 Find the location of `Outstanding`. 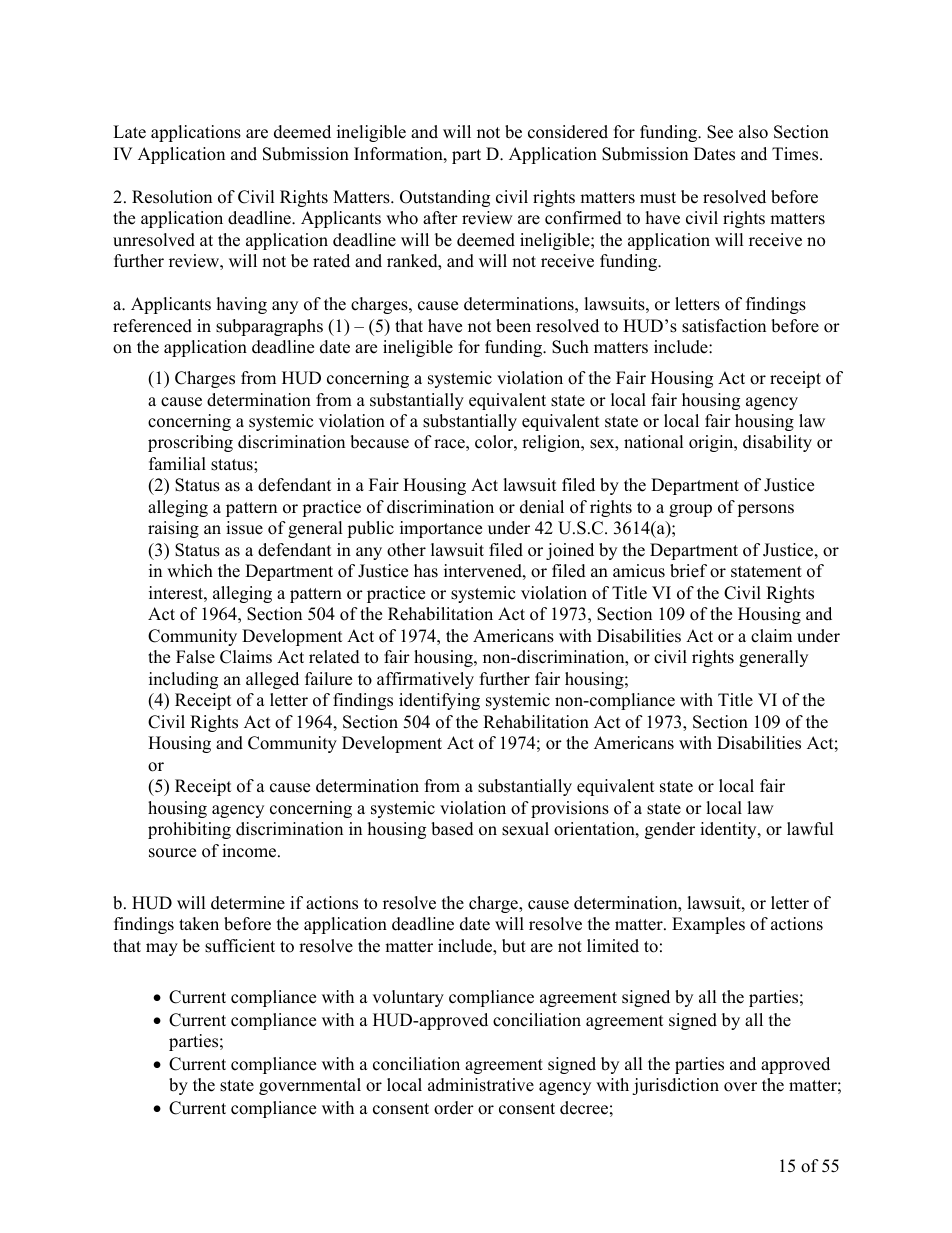

Outstanding is located at coordinates (445, 198).
